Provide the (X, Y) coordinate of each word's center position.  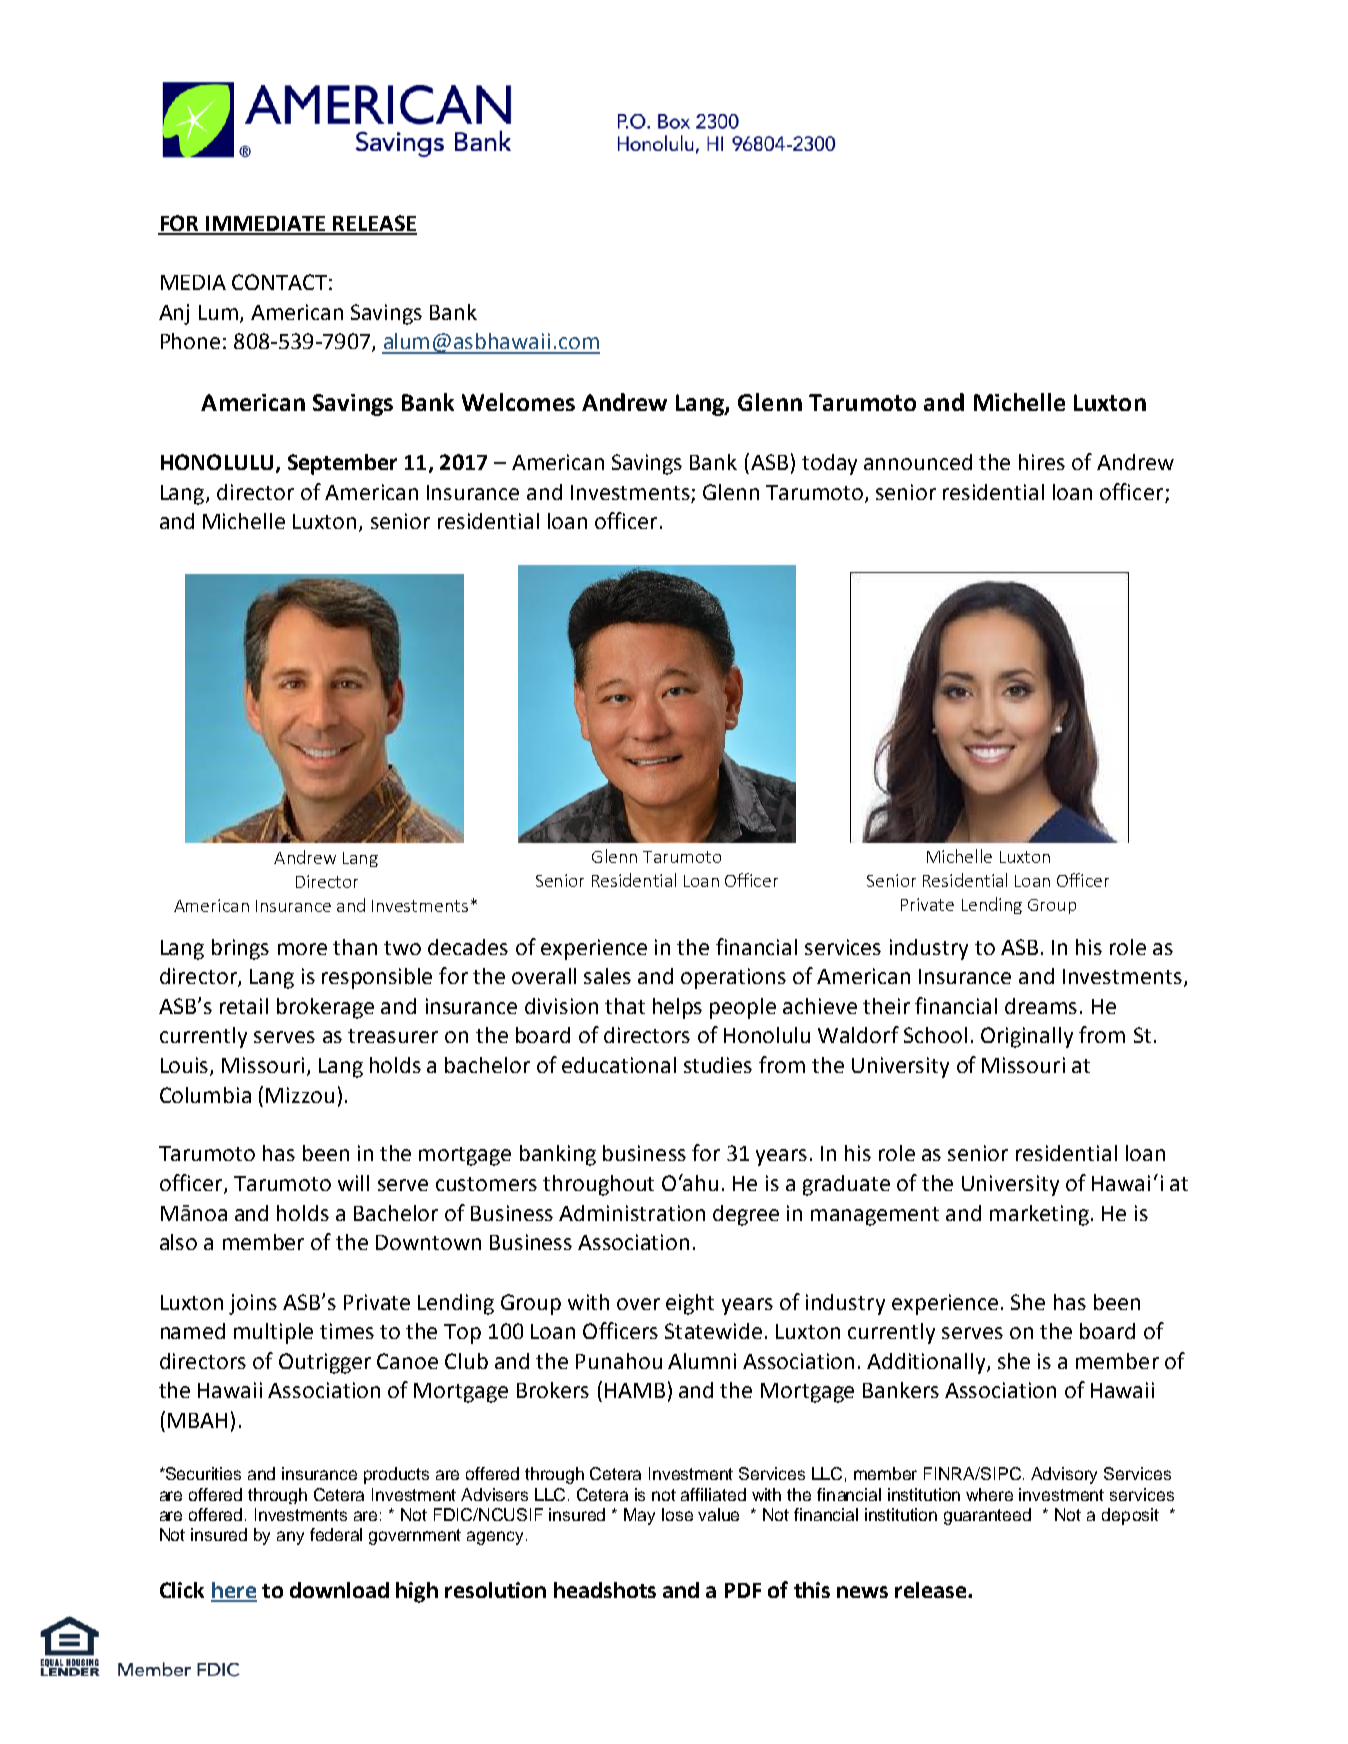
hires (1042, 462)
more (302, 949)
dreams (1041, 1006)
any (290, 1538)
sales (607, 976)
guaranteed (987, 1516)
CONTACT (279, 282)
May (639, 1516)
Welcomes (518, 402)
